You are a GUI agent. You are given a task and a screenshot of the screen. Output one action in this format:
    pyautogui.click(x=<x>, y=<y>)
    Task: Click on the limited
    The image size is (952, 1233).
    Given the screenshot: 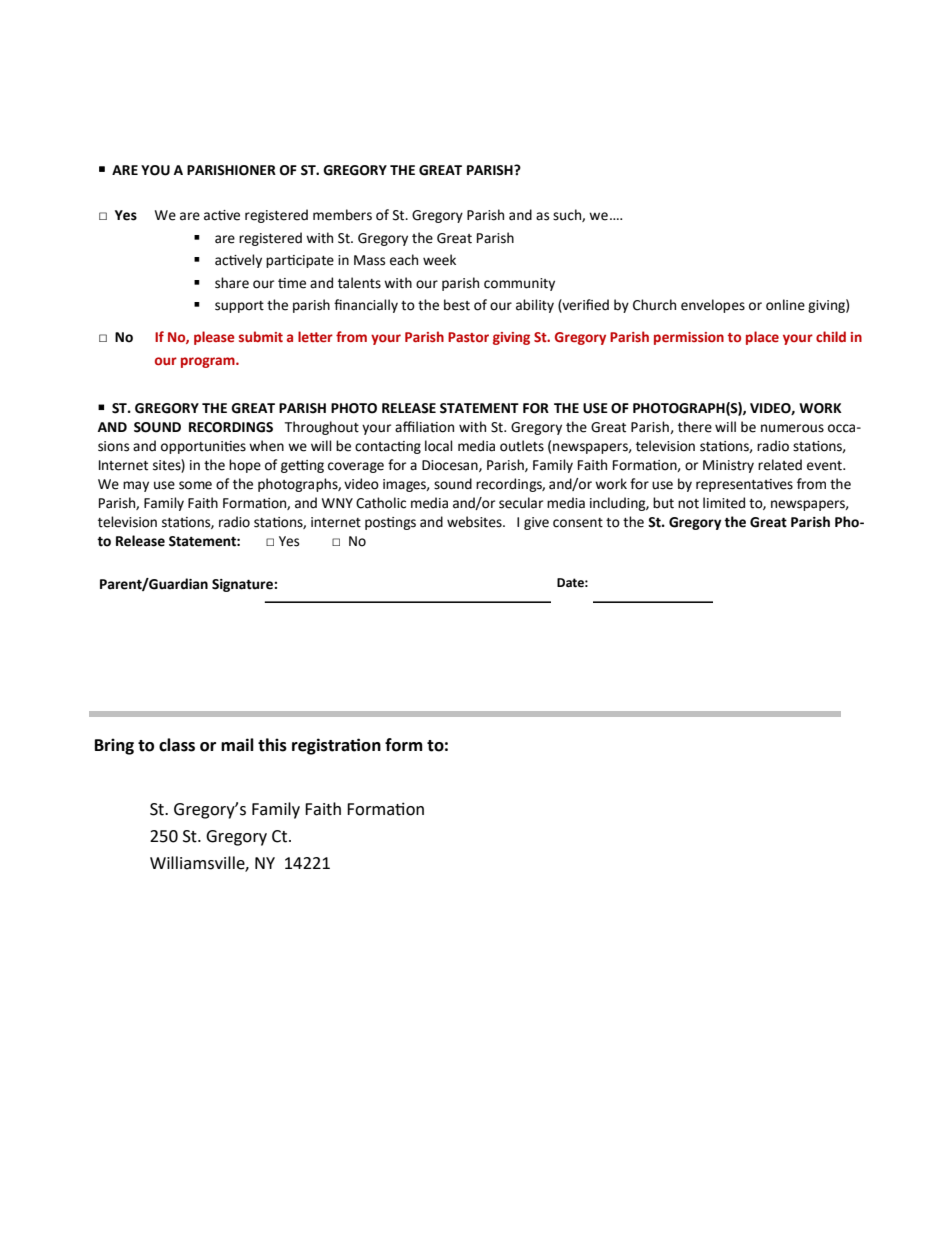 What is the action you would take?
    pyautogui.click(x=724, y=503)
